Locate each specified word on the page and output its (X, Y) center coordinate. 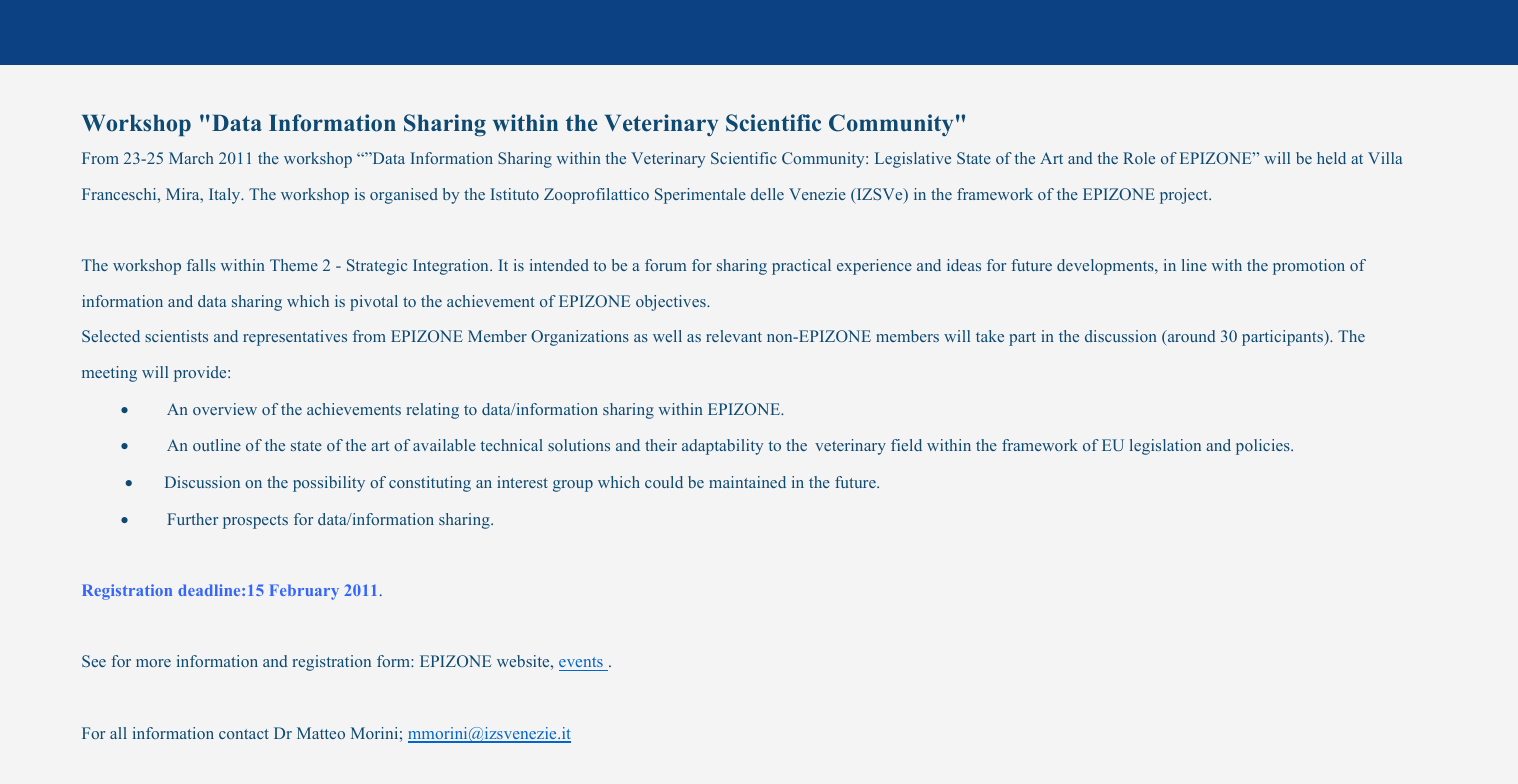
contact (244, 734)
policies (1264, 447)
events (582, 664)
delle (767, 194)
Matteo (321, 733)
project (1185, 196)
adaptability (722, 447)
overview (225, 409)
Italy (226, 196)
